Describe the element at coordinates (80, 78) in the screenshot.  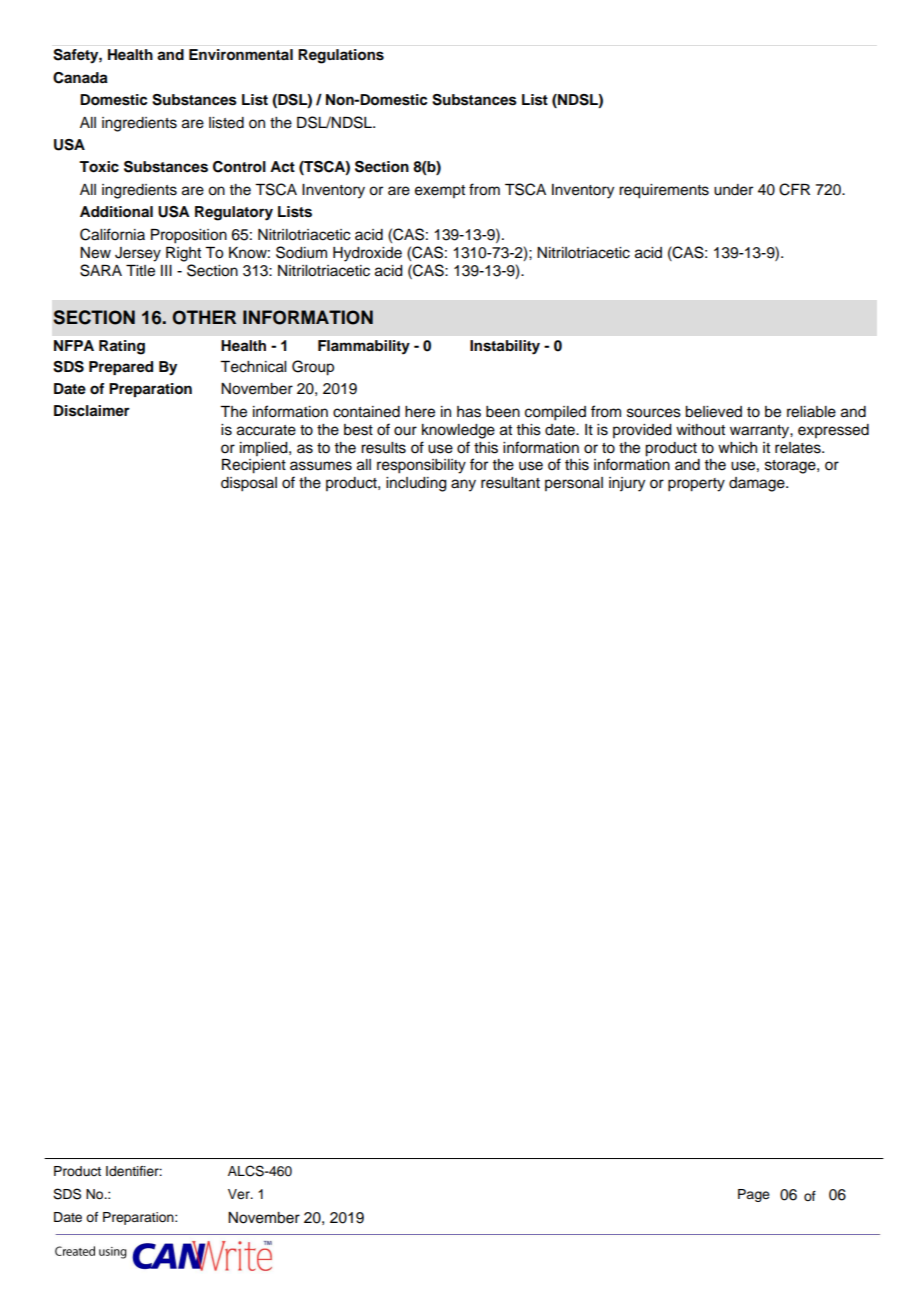
I see `Canada` at that location.
